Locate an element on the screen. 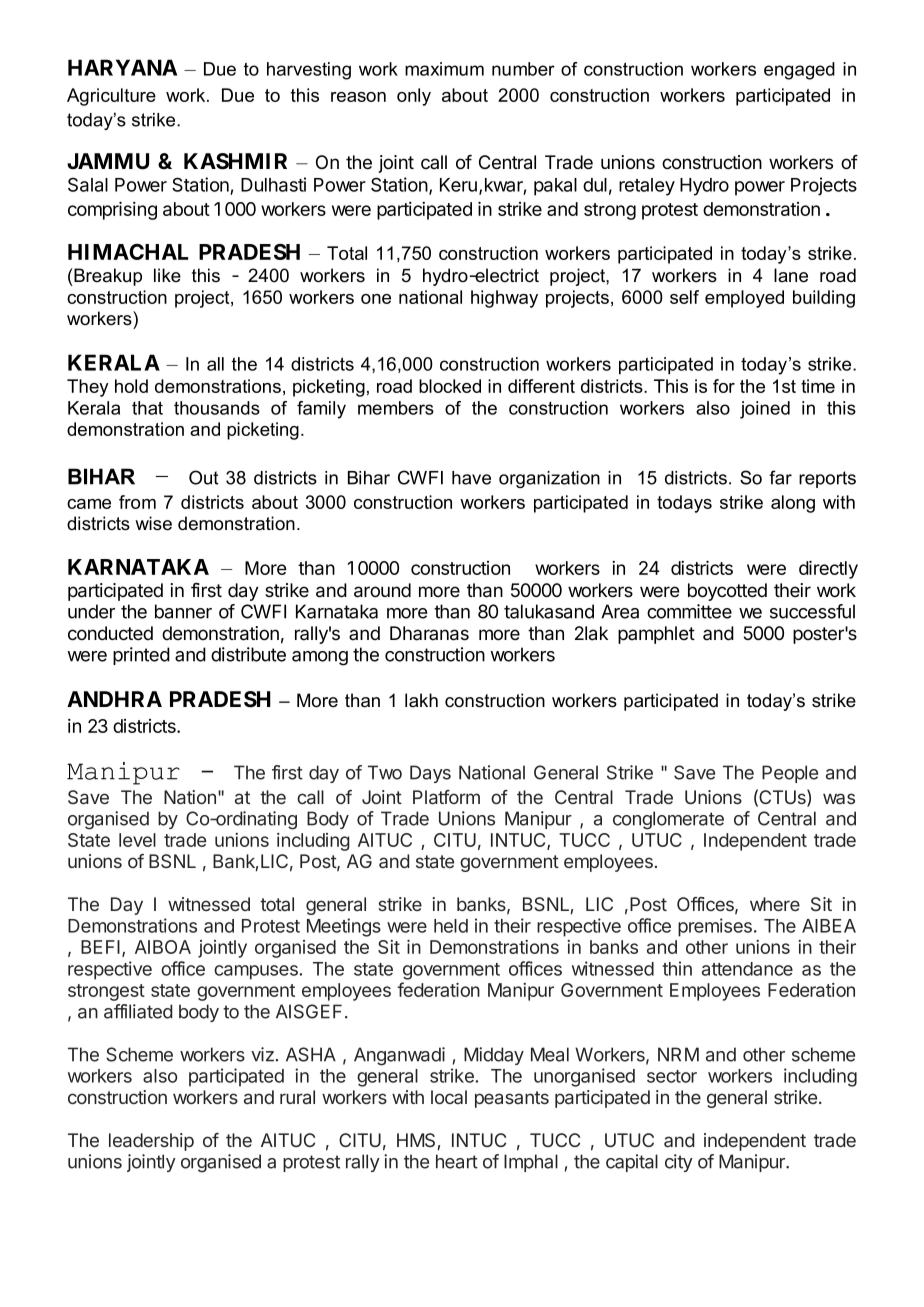 The image size is (924, 1307). leadership is located at coordinates (151, 1142).
